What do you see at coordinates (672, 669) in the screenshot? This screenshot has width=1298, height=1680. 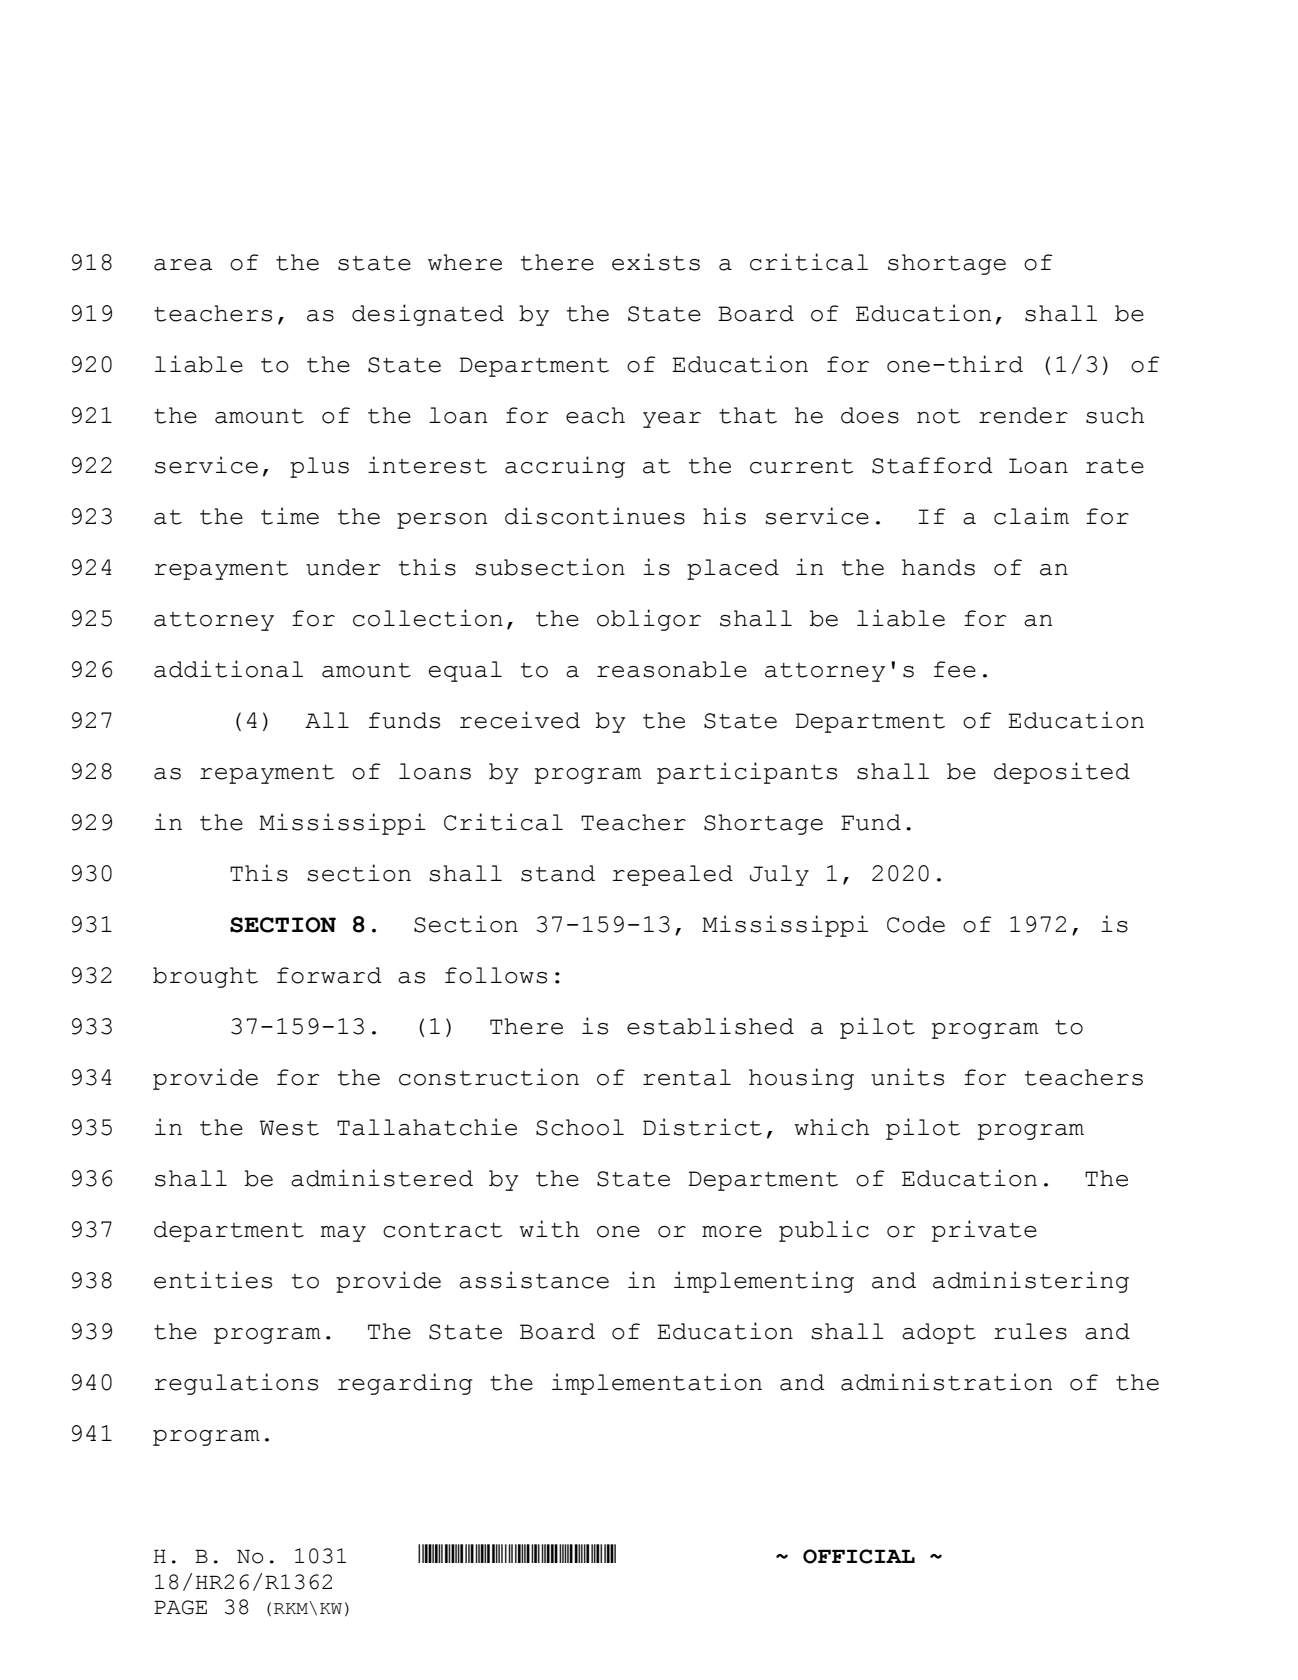 I see `reasonable` at bounding box center [672, 669].
